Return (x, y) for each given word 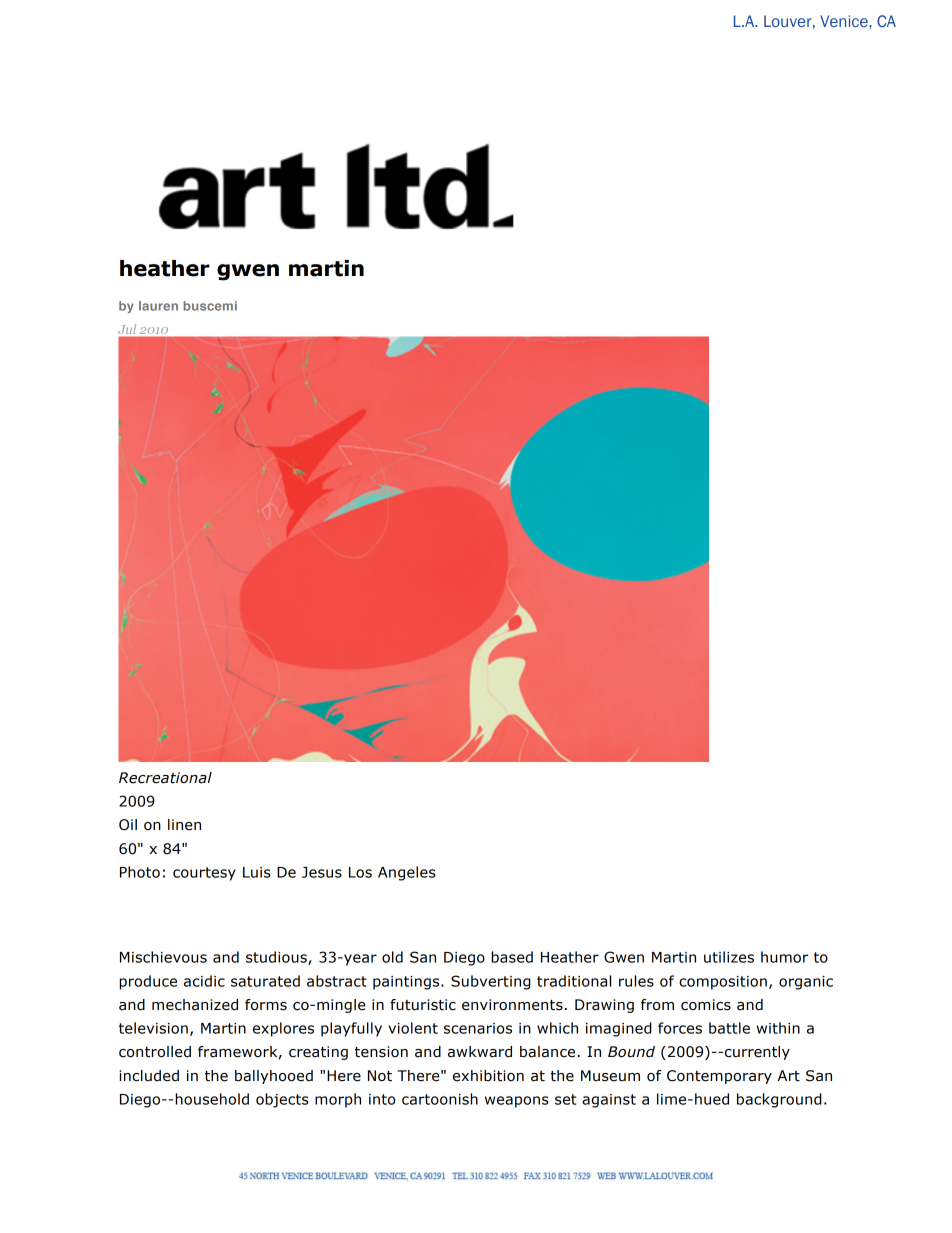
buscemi (210, 306)
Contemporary (719, 1077)
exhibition (488, 1076)
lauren (158, 306)
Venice (845, 21)
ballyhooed (274, 1077)
